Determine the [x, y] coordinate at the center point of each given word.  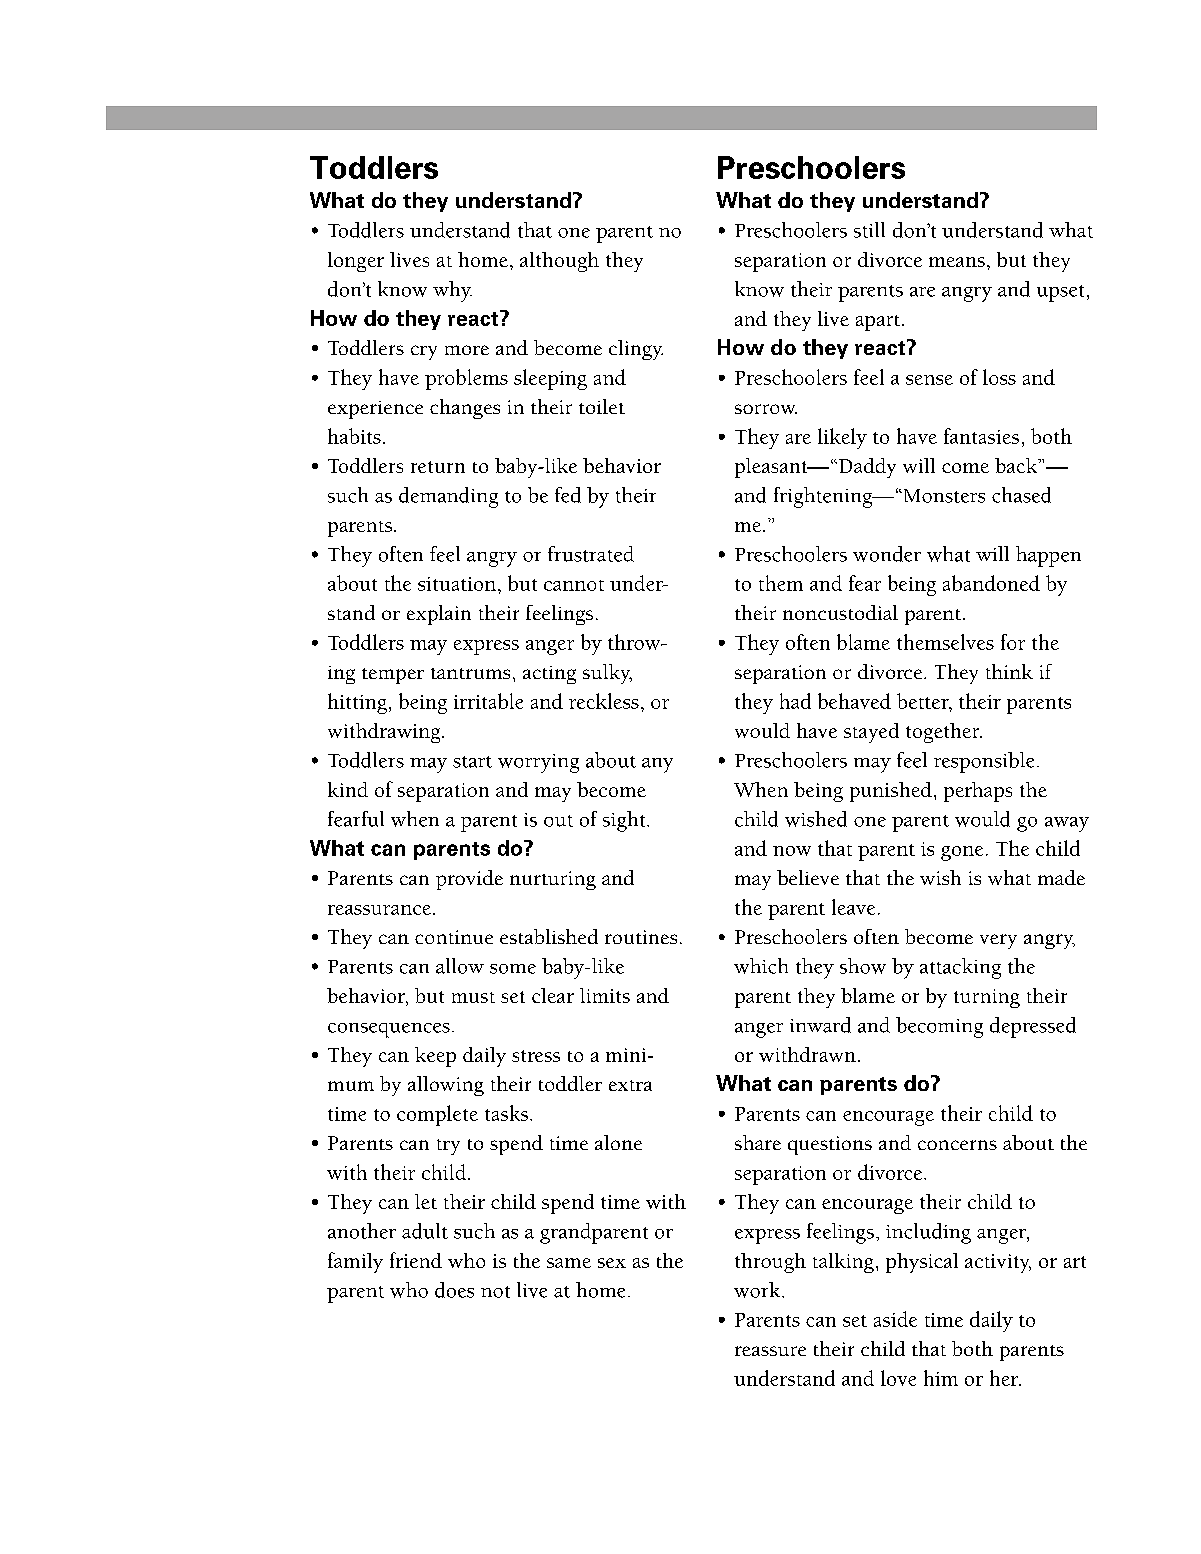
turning [987, 998]
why [452, 291]
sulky [607, 674]
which [761, 966]
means [957, 262]
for [1013, 642]
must [473, 997]
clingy [636, 350]
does [454, 1290]
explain [439, 615]
